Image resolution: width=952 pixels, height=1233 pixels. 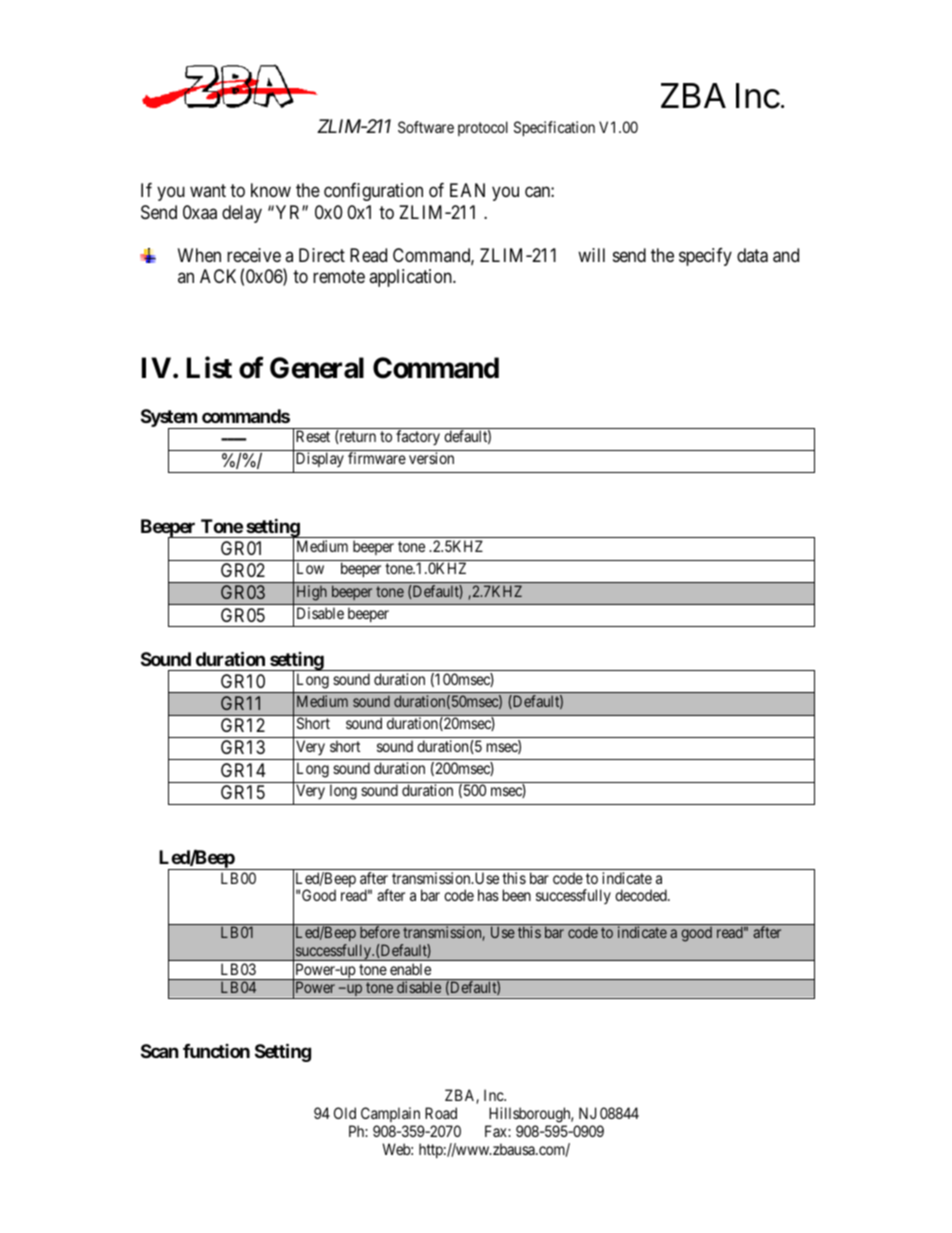 What do you see at coordinates (441, 1113) in the image?
I see `Road` at bounding box center [441, 1113].
